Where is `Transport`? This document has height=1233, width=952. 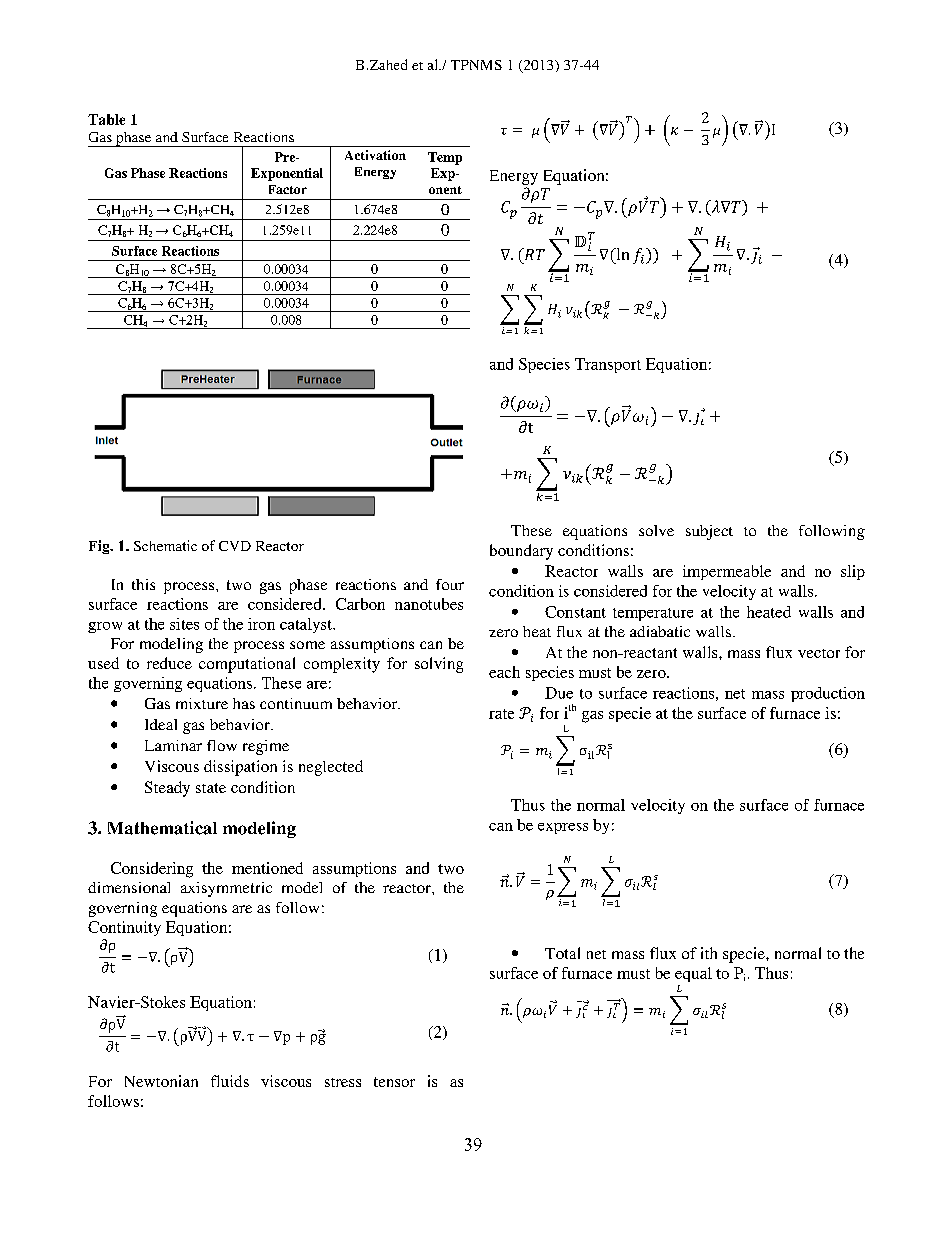 Transport is located at coordinates (608, 365).
